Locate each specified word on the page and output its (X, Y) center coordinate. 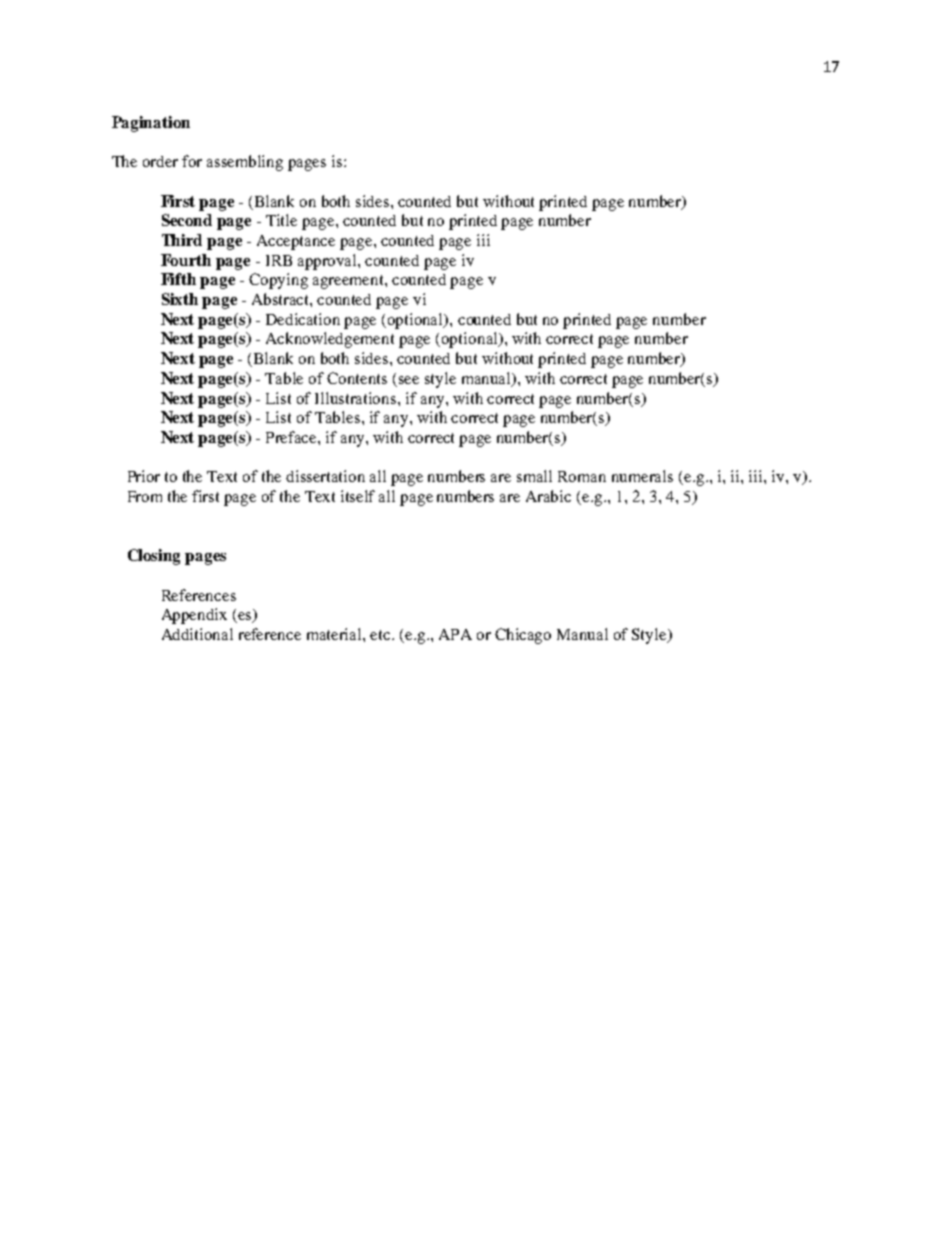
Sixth (180, 299)
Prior (144, 476)
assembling (245, 163)
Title (281, 220)
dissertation (325, 476)
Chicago (523, 636)
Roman (582, 476)
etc (381, 635)
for (192, 161)
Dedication (303, 319)
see (409, 380)
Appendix (194, 616)
